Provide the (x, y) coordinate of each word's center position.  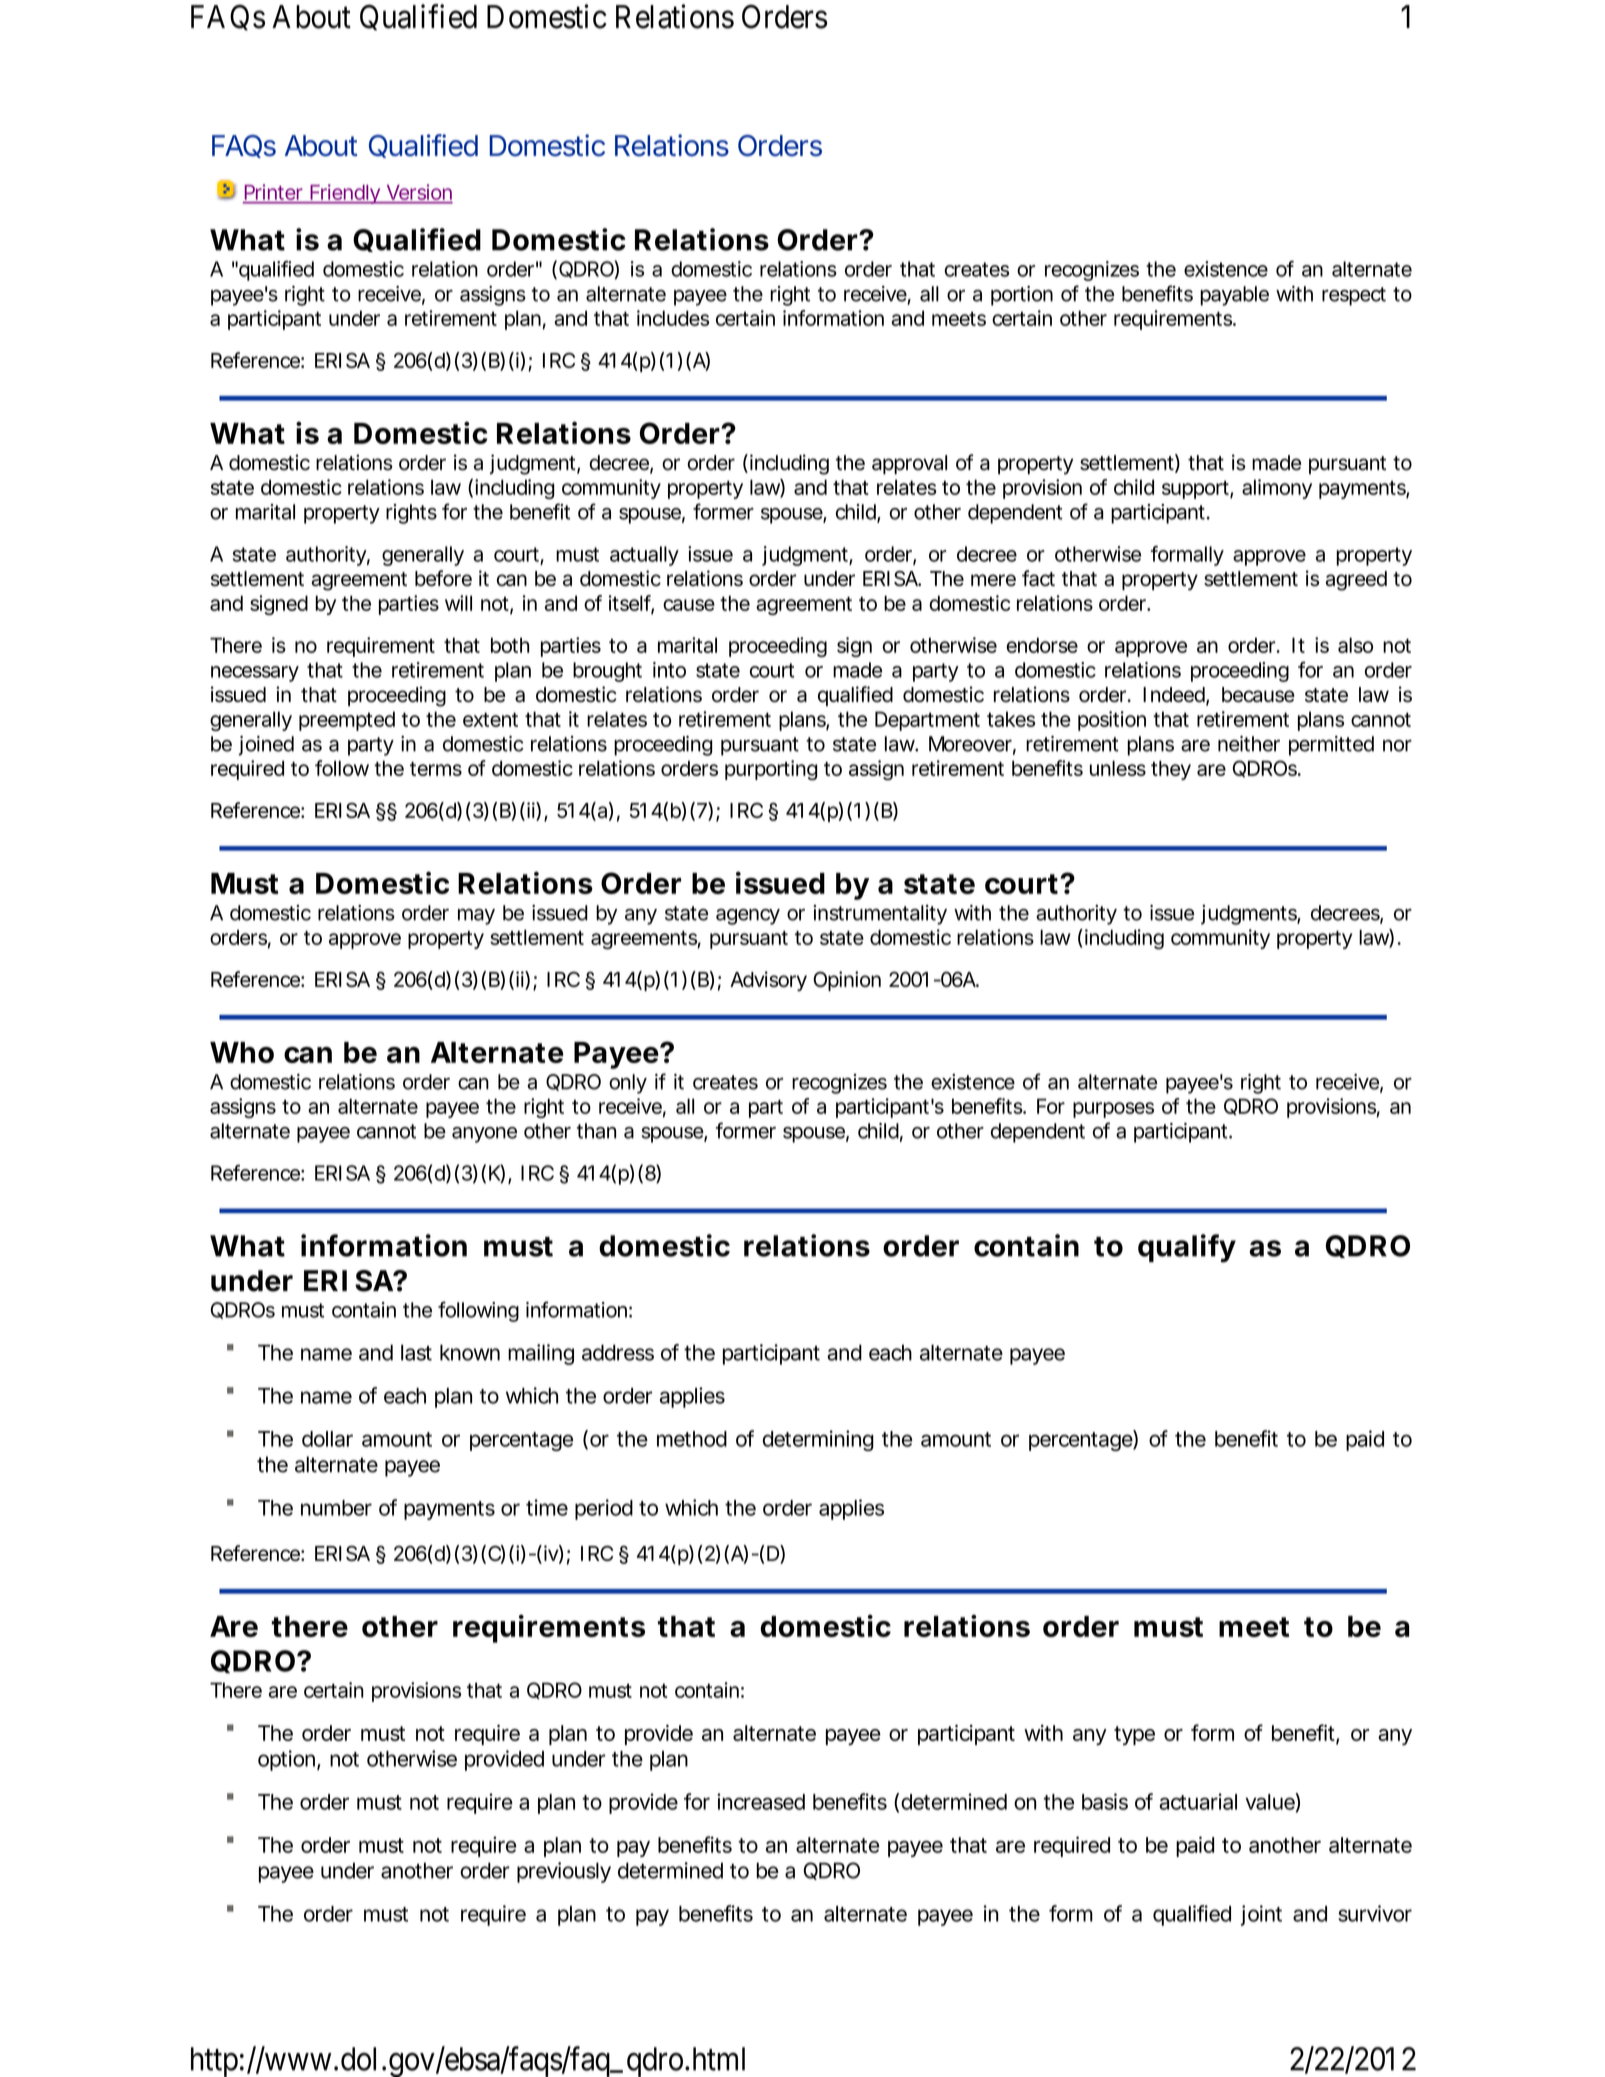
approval (909, 465)
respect (1354, 296)
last (416, 1352)
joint (1261, 1915)
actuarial (1198, 1801)
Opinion (846, 981)
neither (1249, 744)
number (336, 1508)
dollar (327, 1439)
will (458, 603)
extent (490, 719)
